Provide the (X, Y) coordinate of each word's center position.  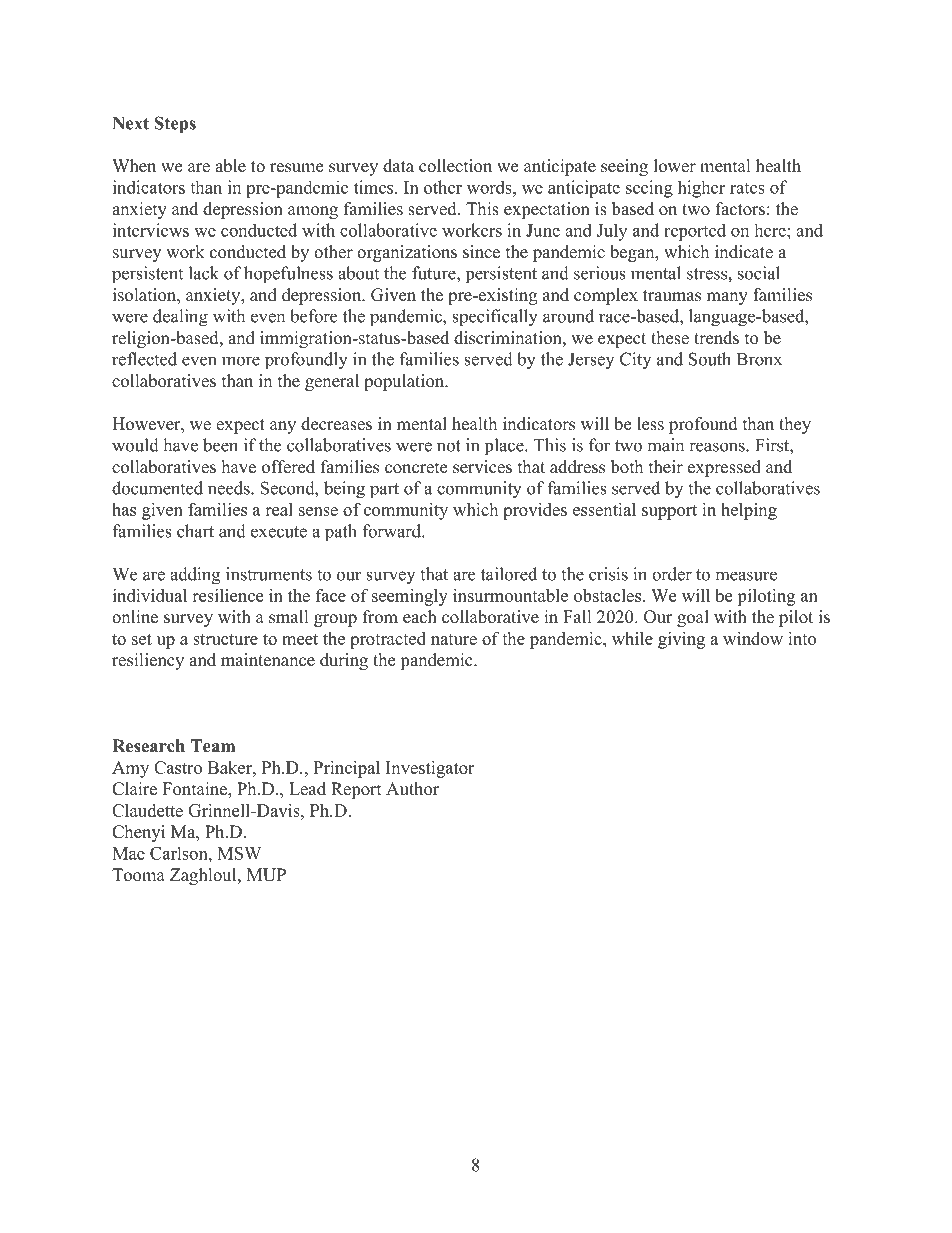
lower (675, 166)
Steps (175, 125)
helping (749, 511)
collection (455, 166)
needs (230, 488)
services (482, 467)
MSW (239, 853)
